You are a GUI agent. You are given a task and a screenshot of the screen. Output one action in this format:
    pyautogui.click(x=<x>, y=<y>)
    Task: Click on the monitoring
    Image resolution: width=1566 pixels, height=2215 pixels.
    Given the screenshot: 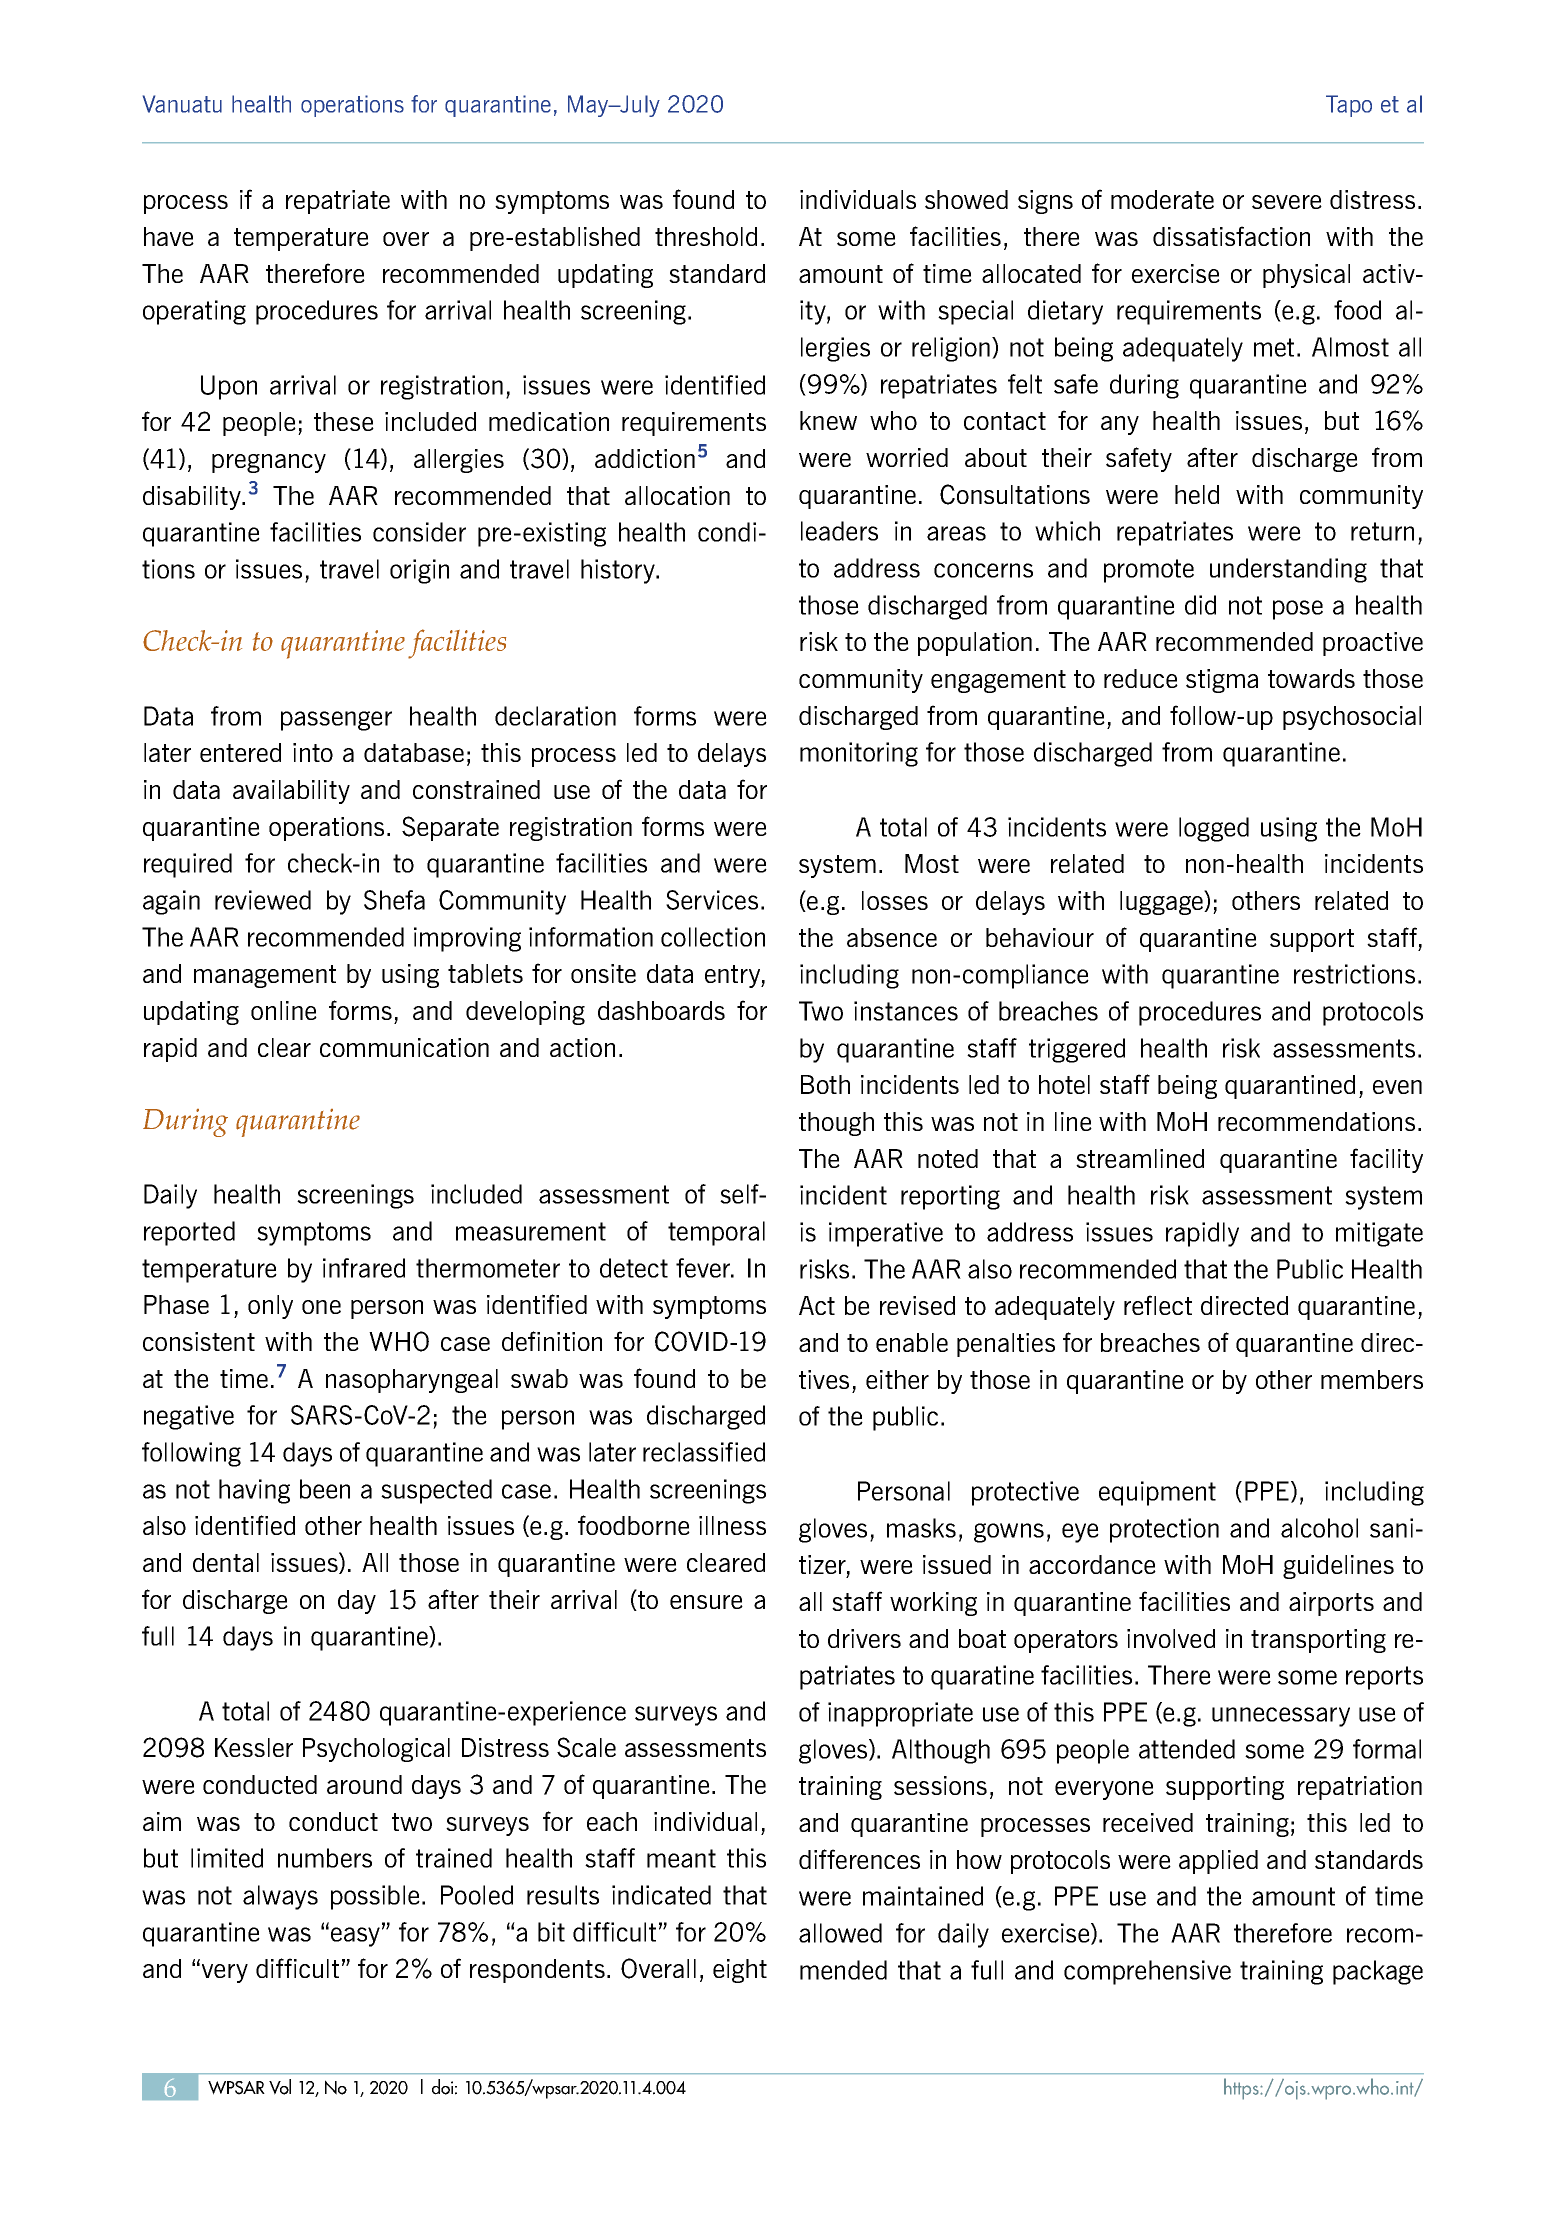 What is the action you would take?
    pyautogui.click(x=859, y=754)
